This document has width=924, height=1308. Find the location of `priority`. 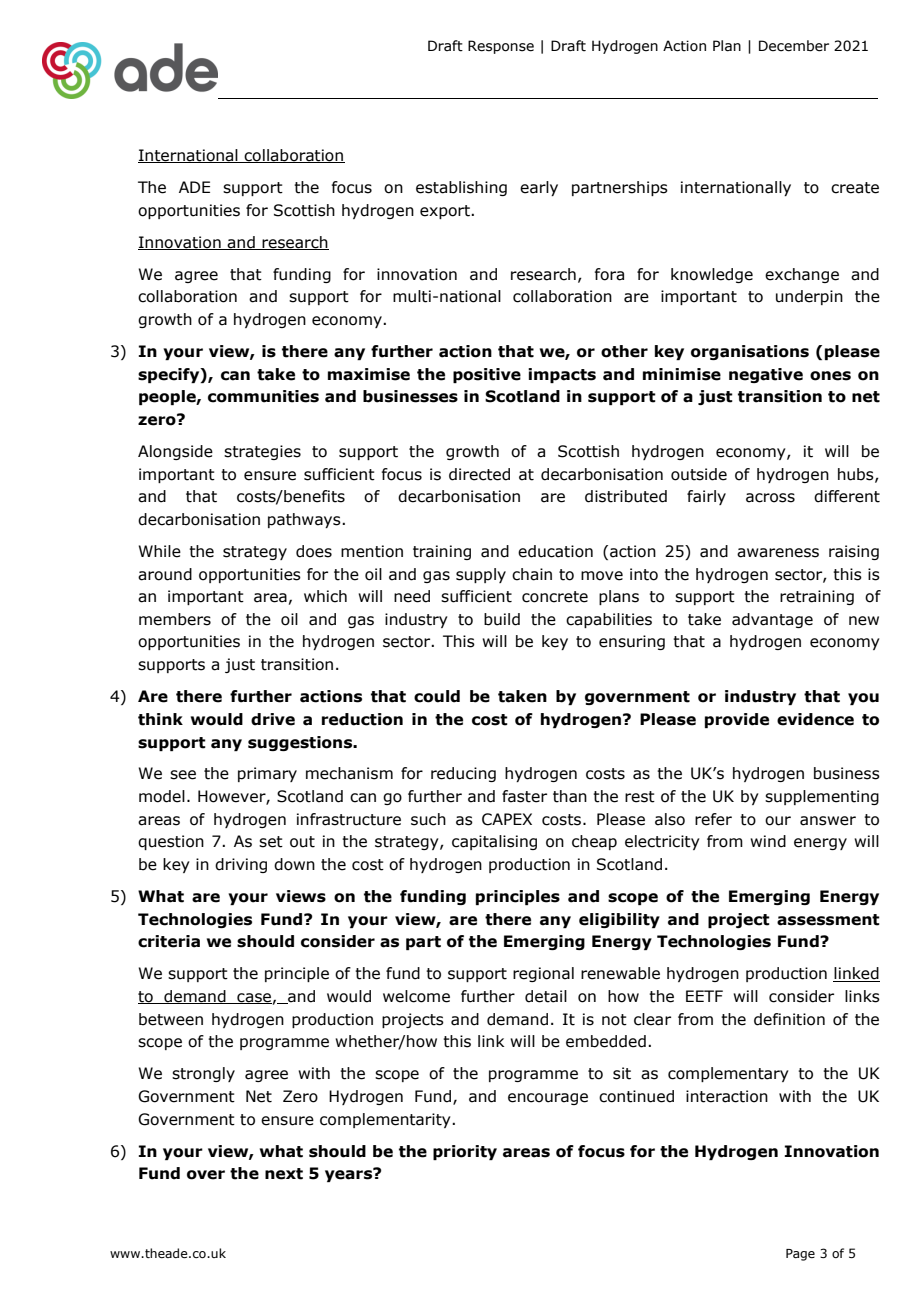

priority is located at coordinates (465, 1152).
